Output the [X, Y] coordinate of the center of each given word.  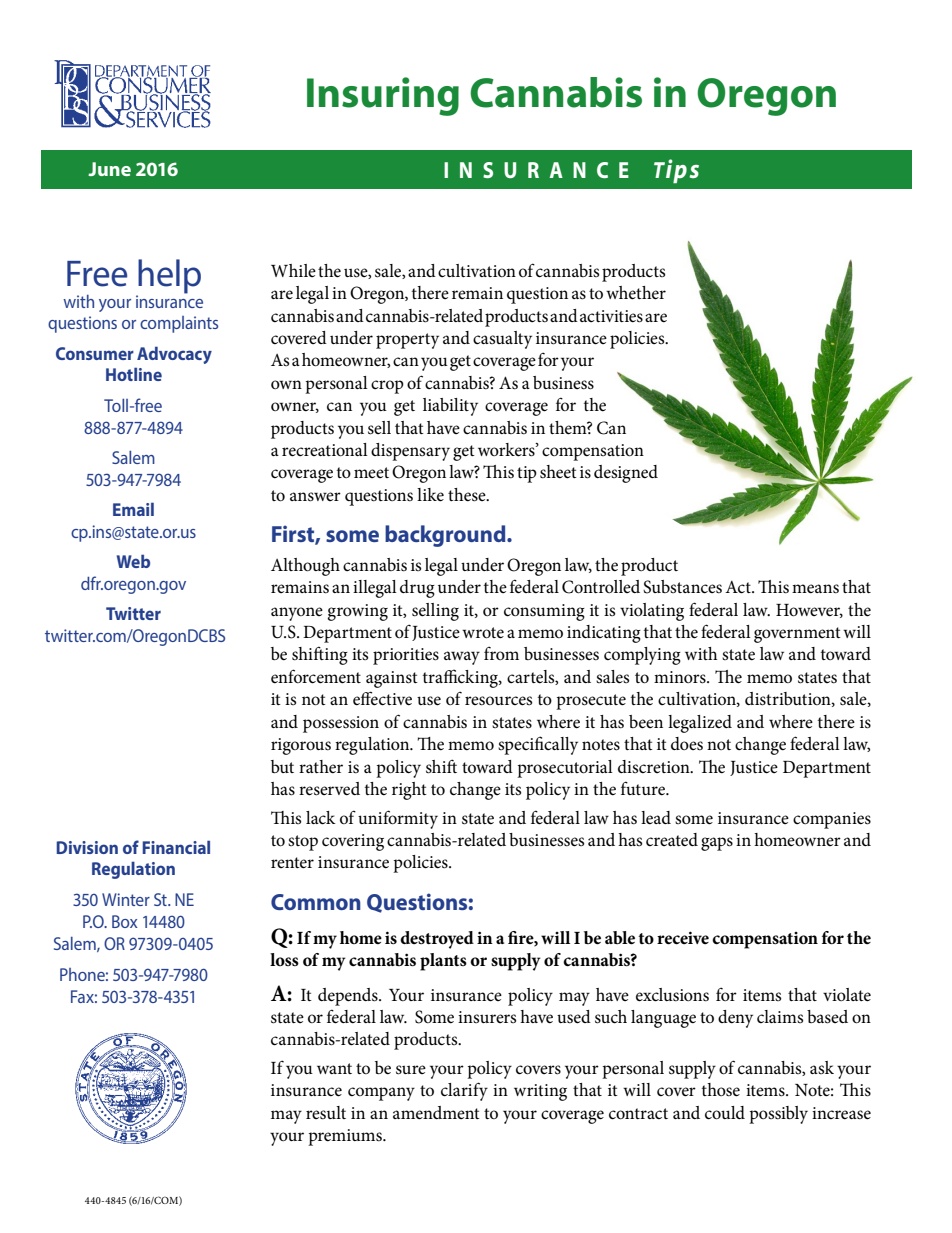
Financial [176, 847]
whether [636, 293]
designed [626, 474]
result [326, 1113]
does [687, 744]
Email [133, 509]
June [109, 169]
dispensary [410, 452]
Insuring [383, 96]
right [409, 791]
